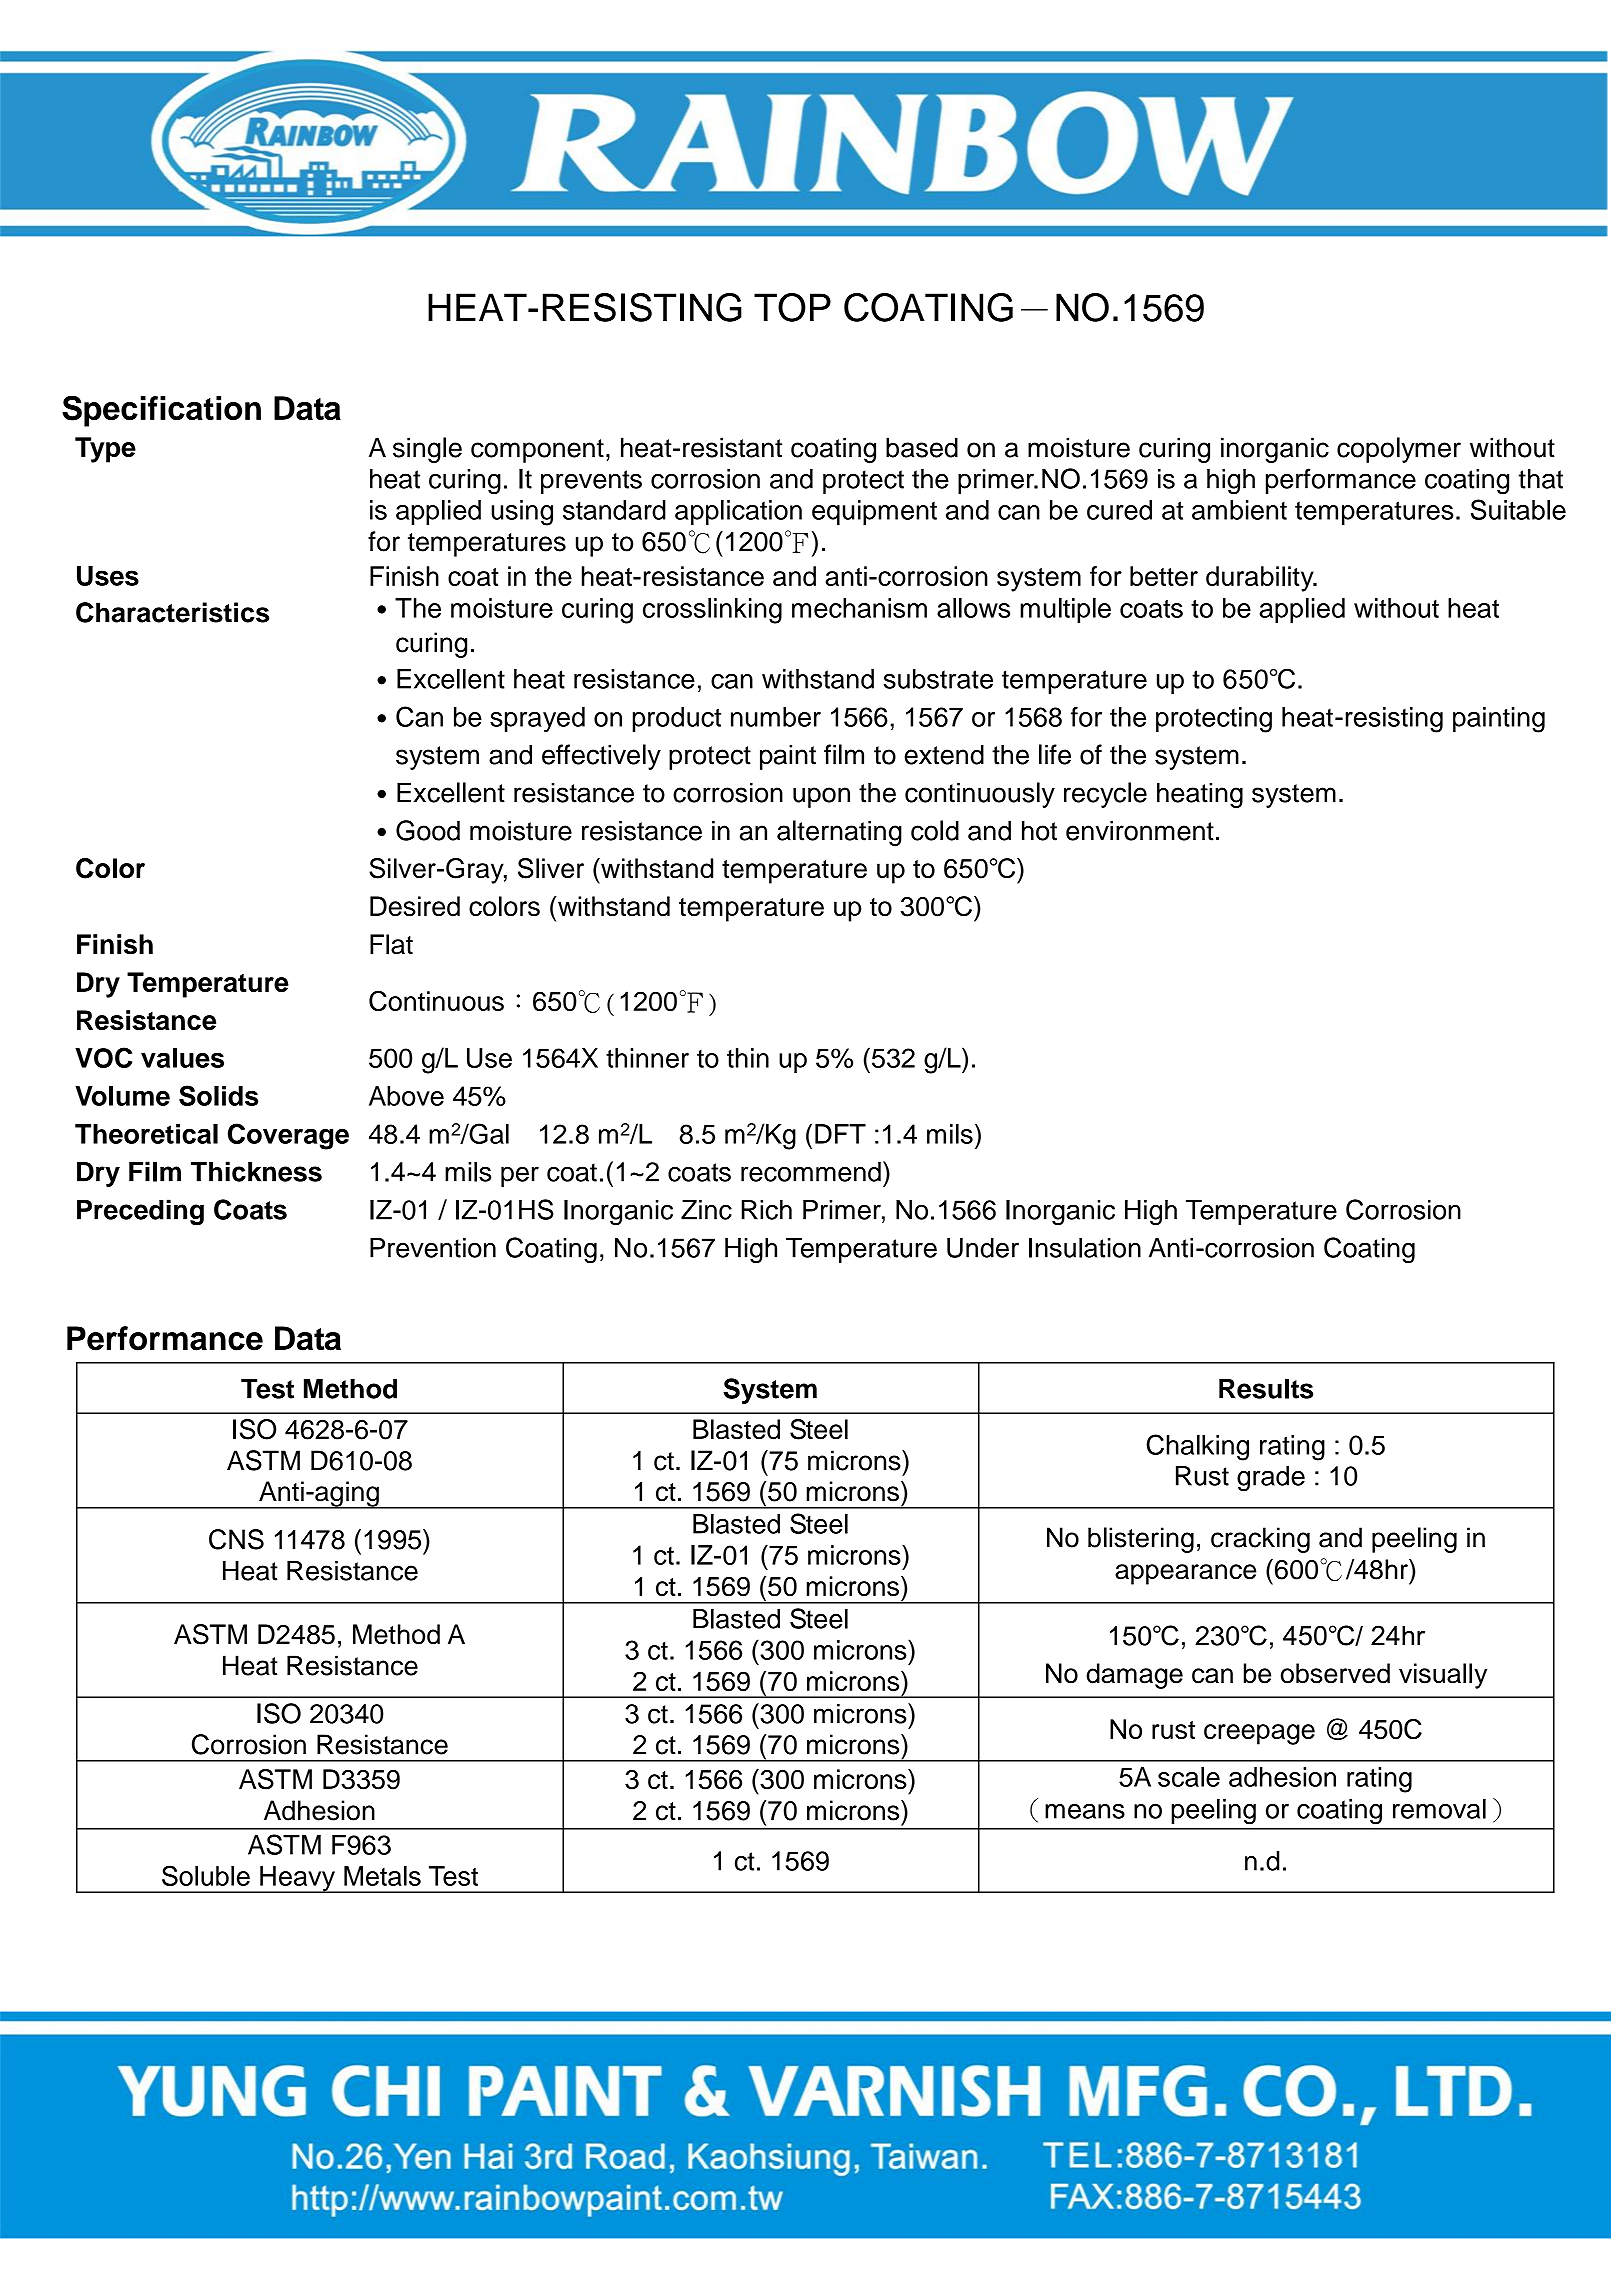 The height and width of the screenshot is (2279, 1611). Describe the element at coordinates (839, 833) in the screenshot. I see `alternating` at that location.
